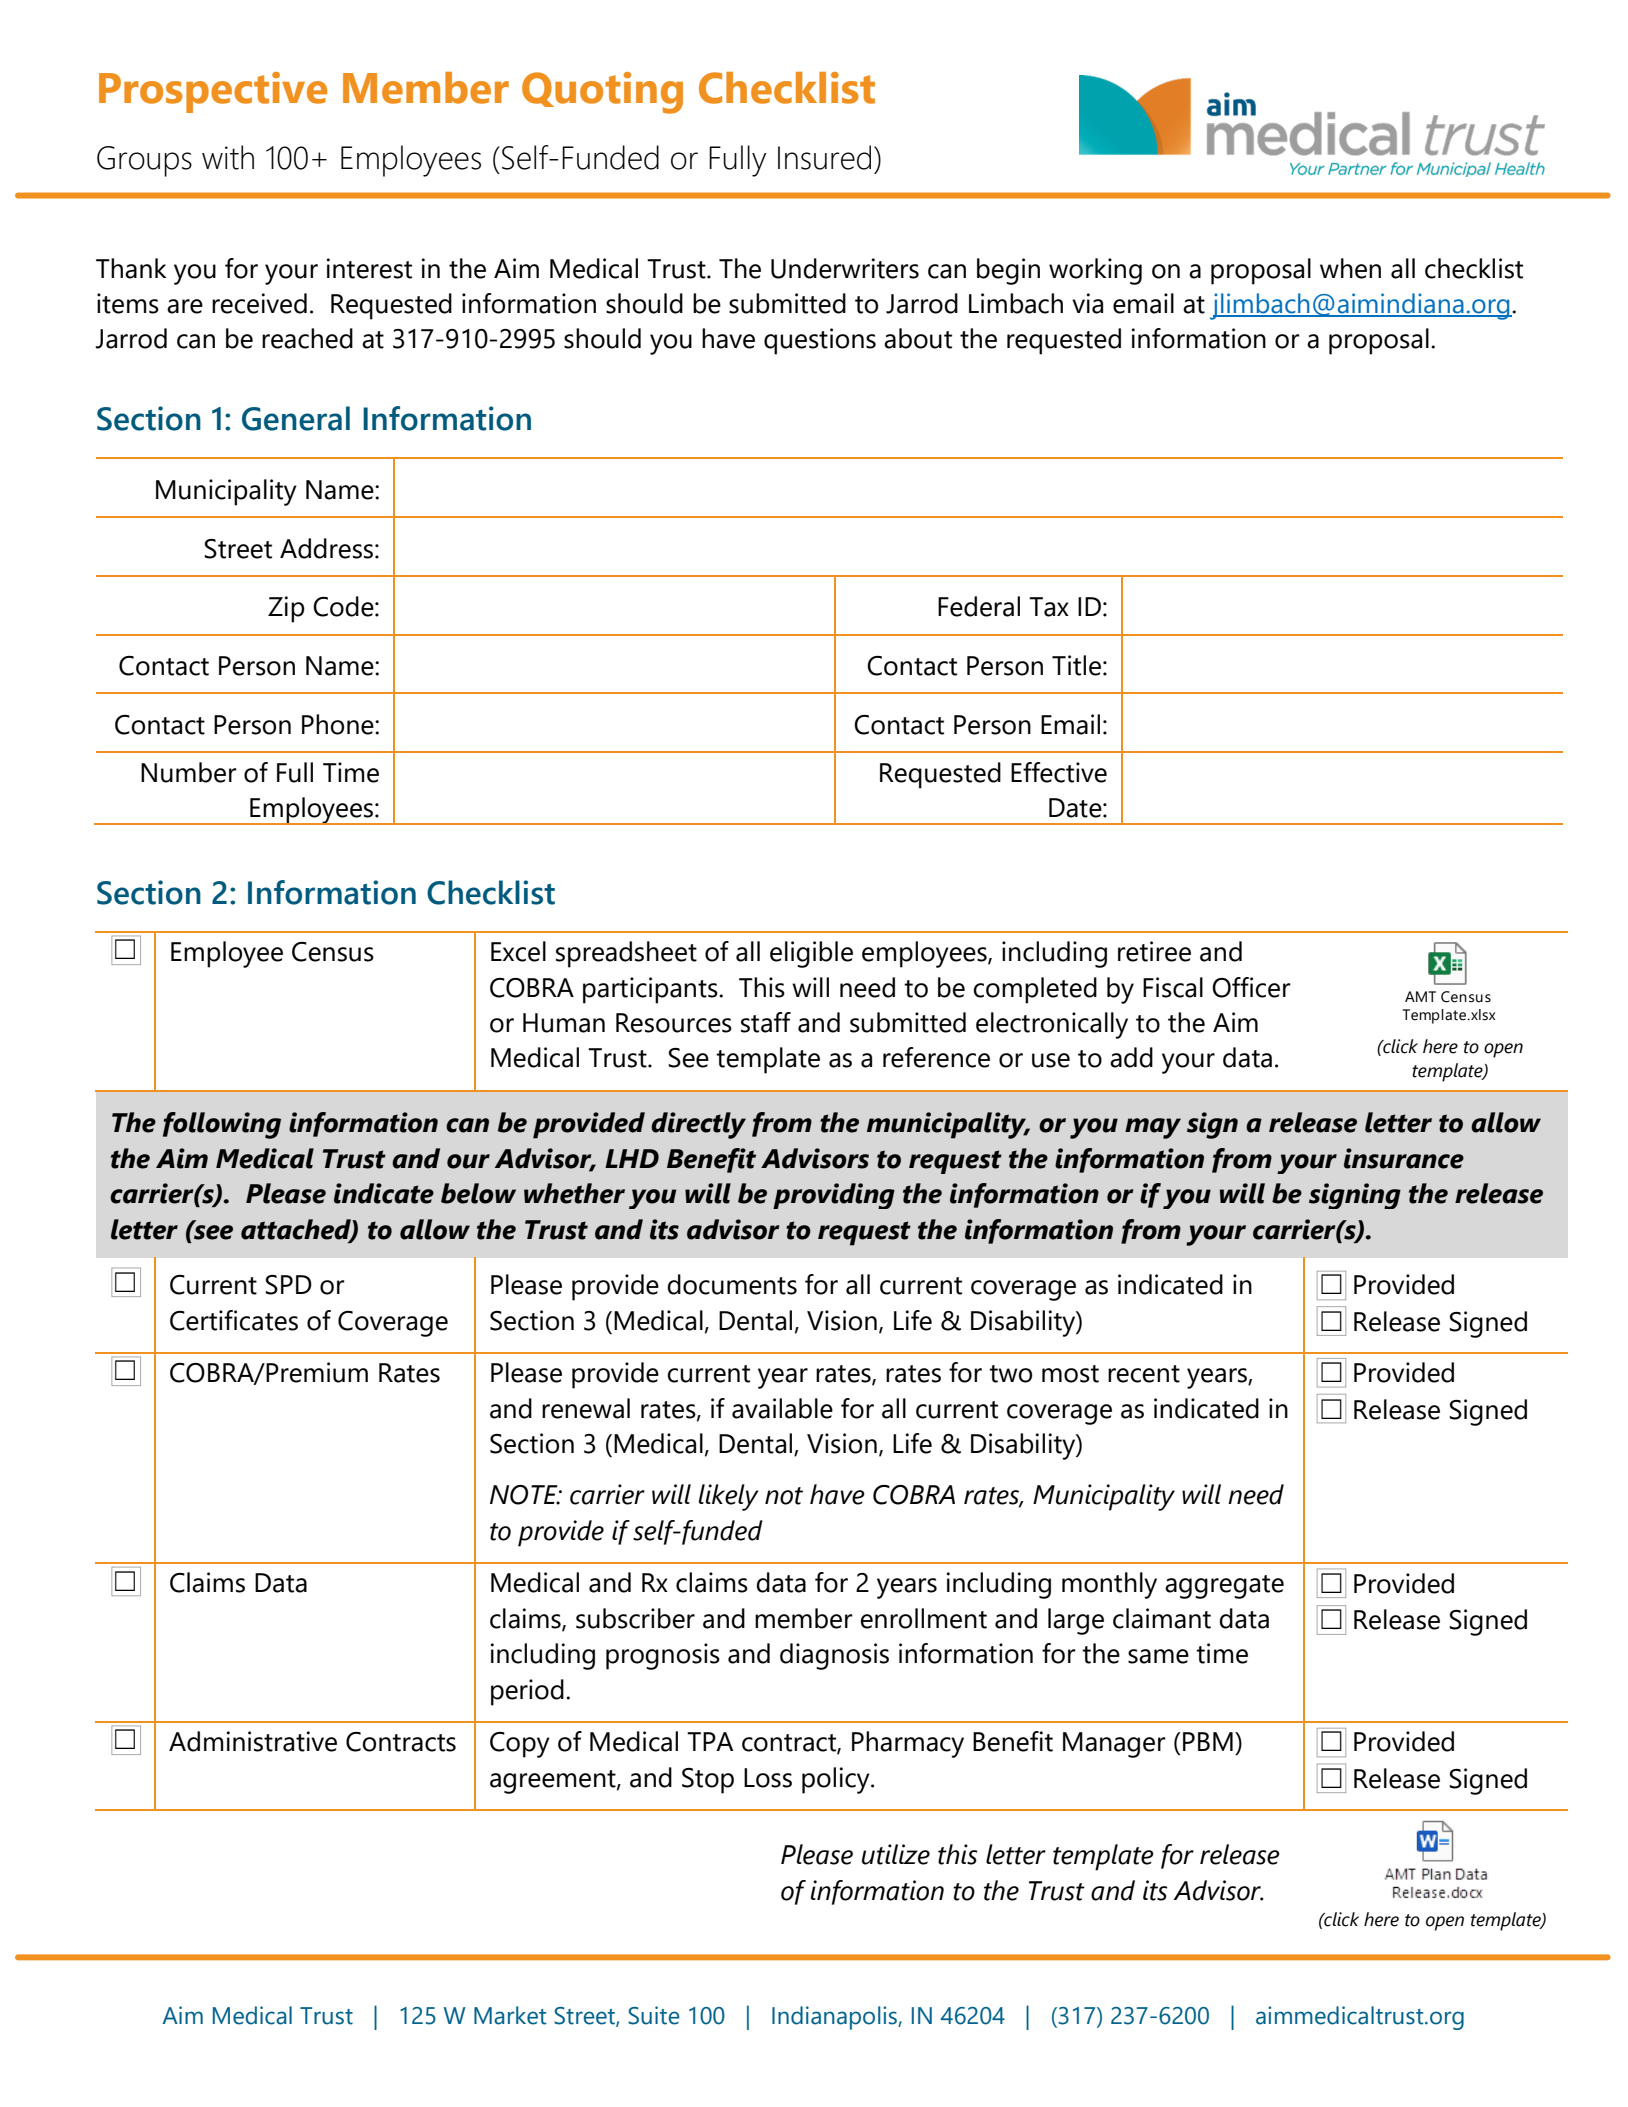 This screenshot has height=2107, width=1628. What do you see at coordinates (510, 2015) in the screenshot?
I see `Market` at bounding box center [510, 2015].
